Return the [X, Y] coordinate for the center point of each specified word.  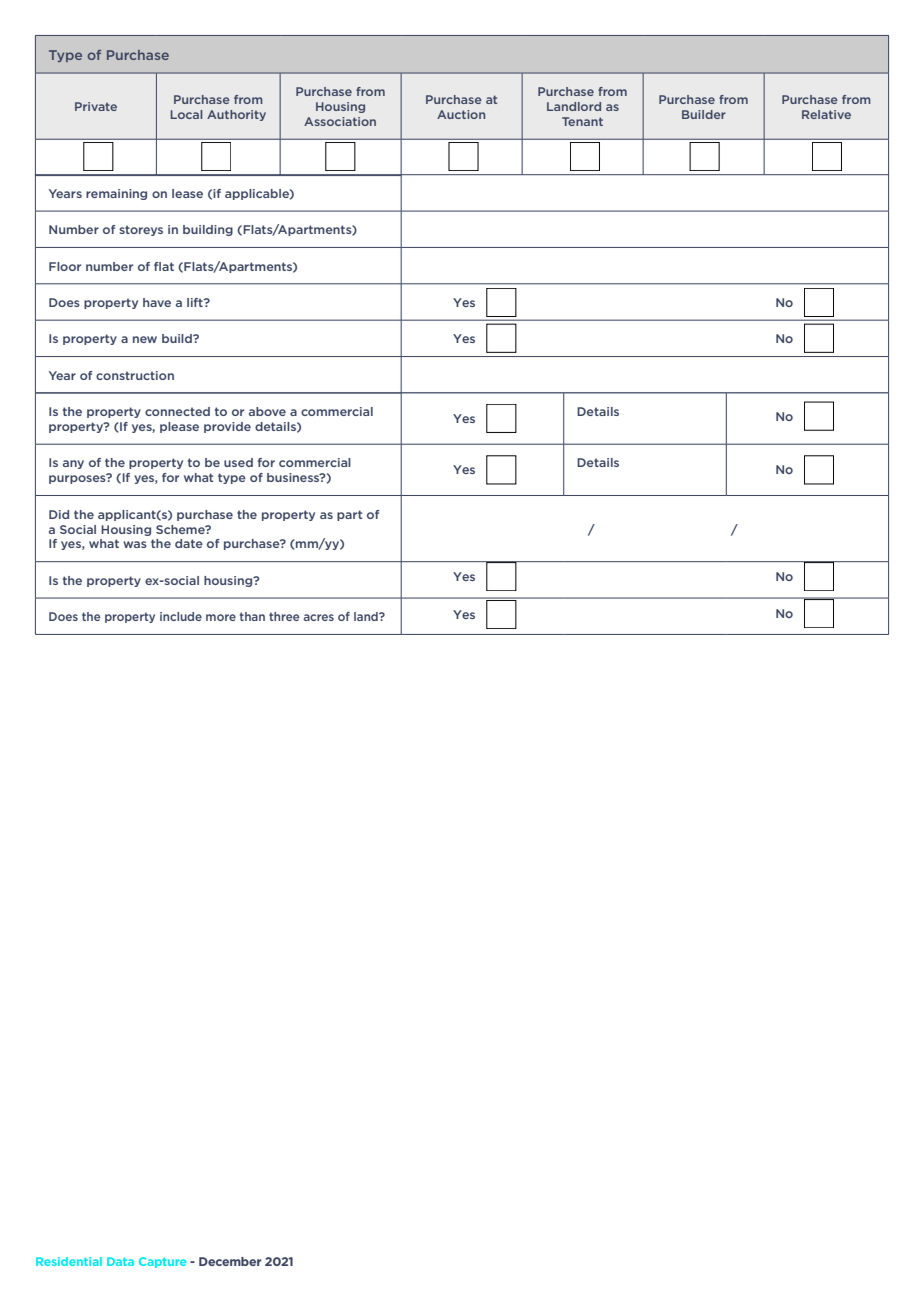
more [221, 617]
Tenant [582, 121]
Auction [461, 114]
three [284, 616]
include [181, 616]
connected [177, 411]
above [267, 411]
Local [186, 114]
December [230, 1261]
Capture [162, 1262]
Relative [826, 114]
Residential [69, 1261]
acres [319, 617]
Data [120, 1261]
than [252, 616]
